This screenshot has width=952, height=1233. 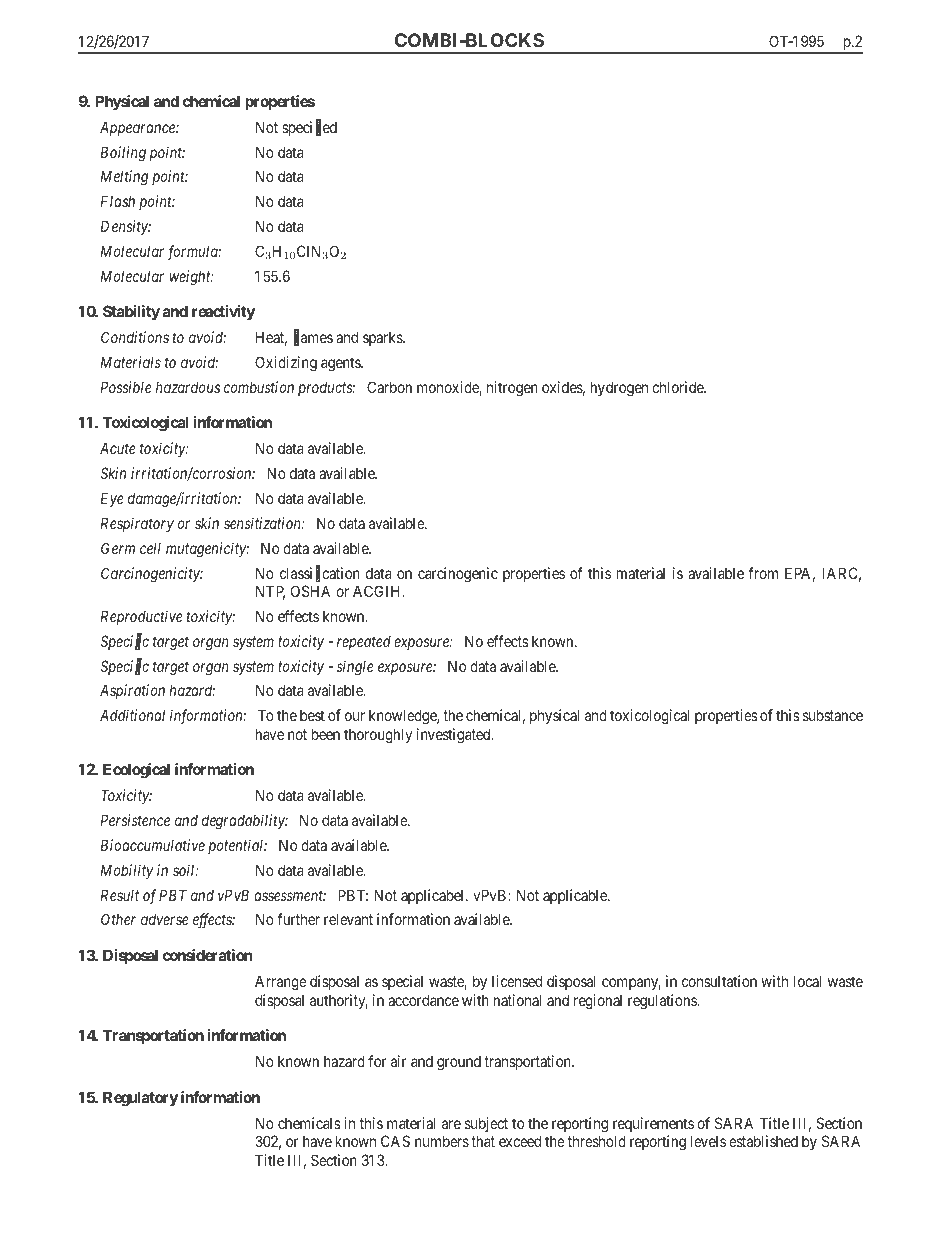 I want to click on Boiling, so click(x=123, y=154).
